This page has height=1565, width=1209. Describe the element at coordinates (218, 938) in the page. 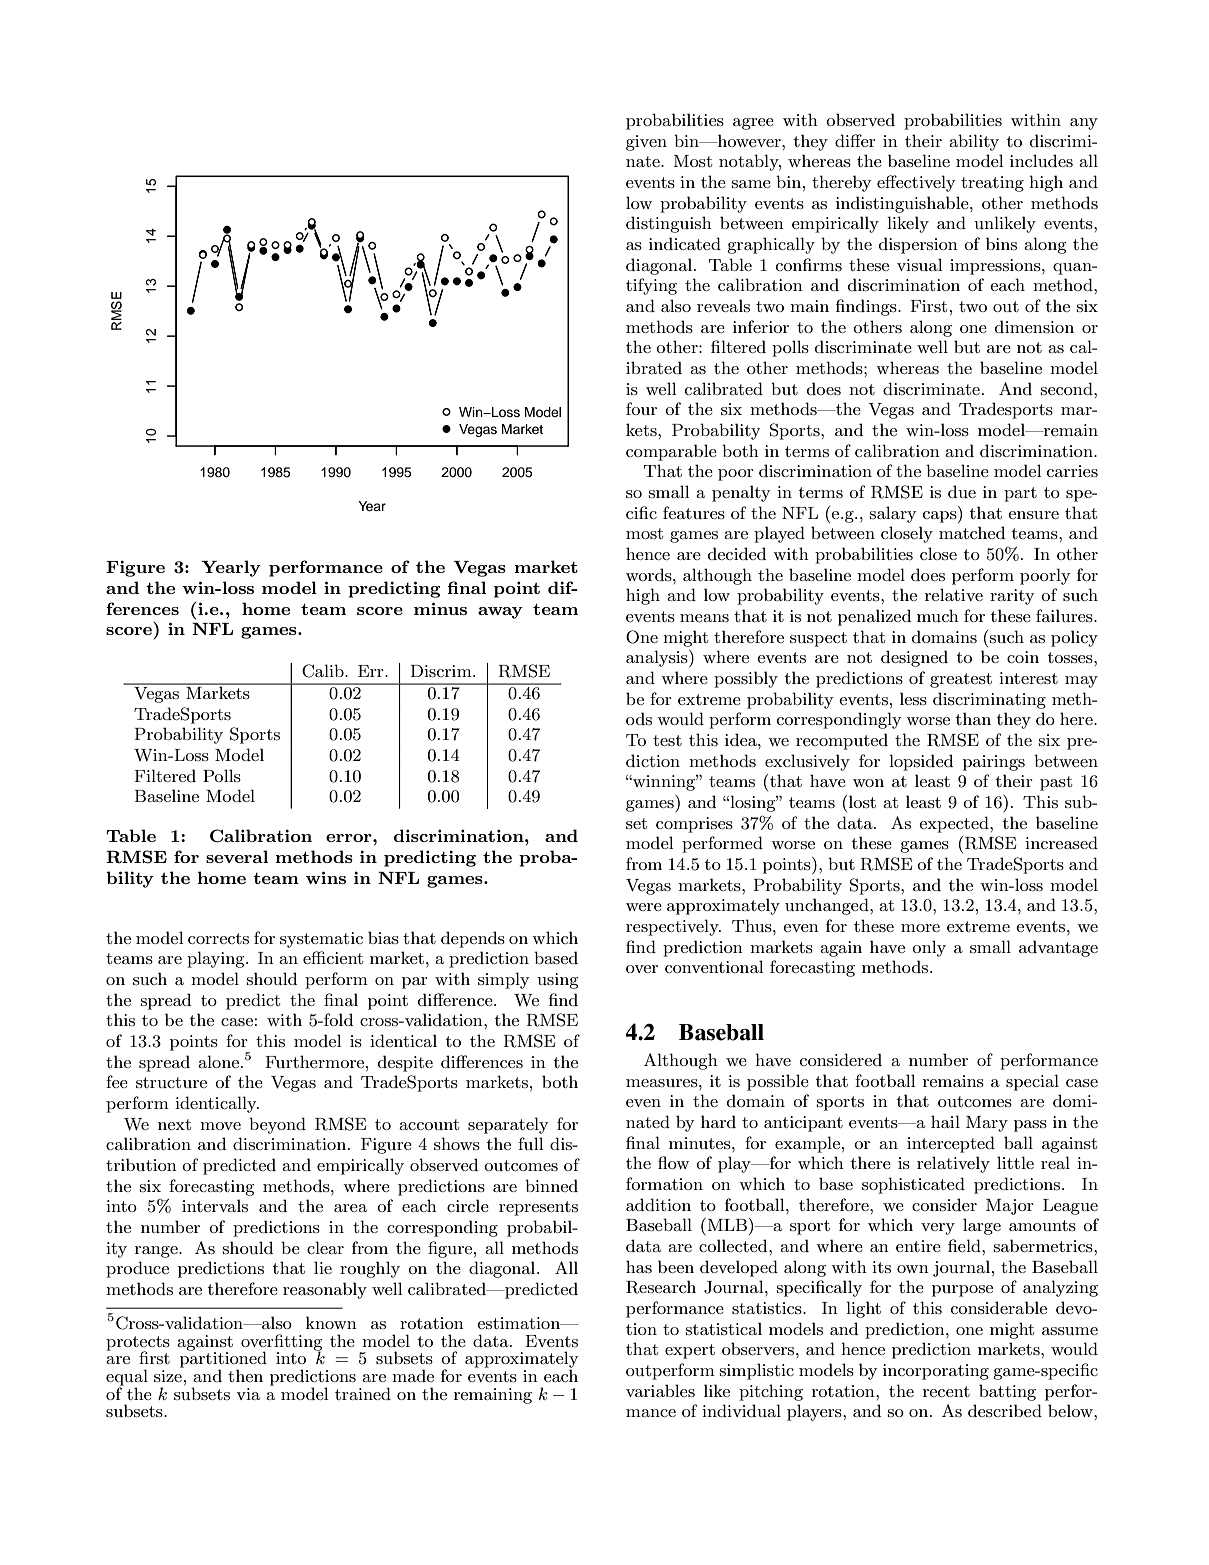

I see `corrects` at that location.
